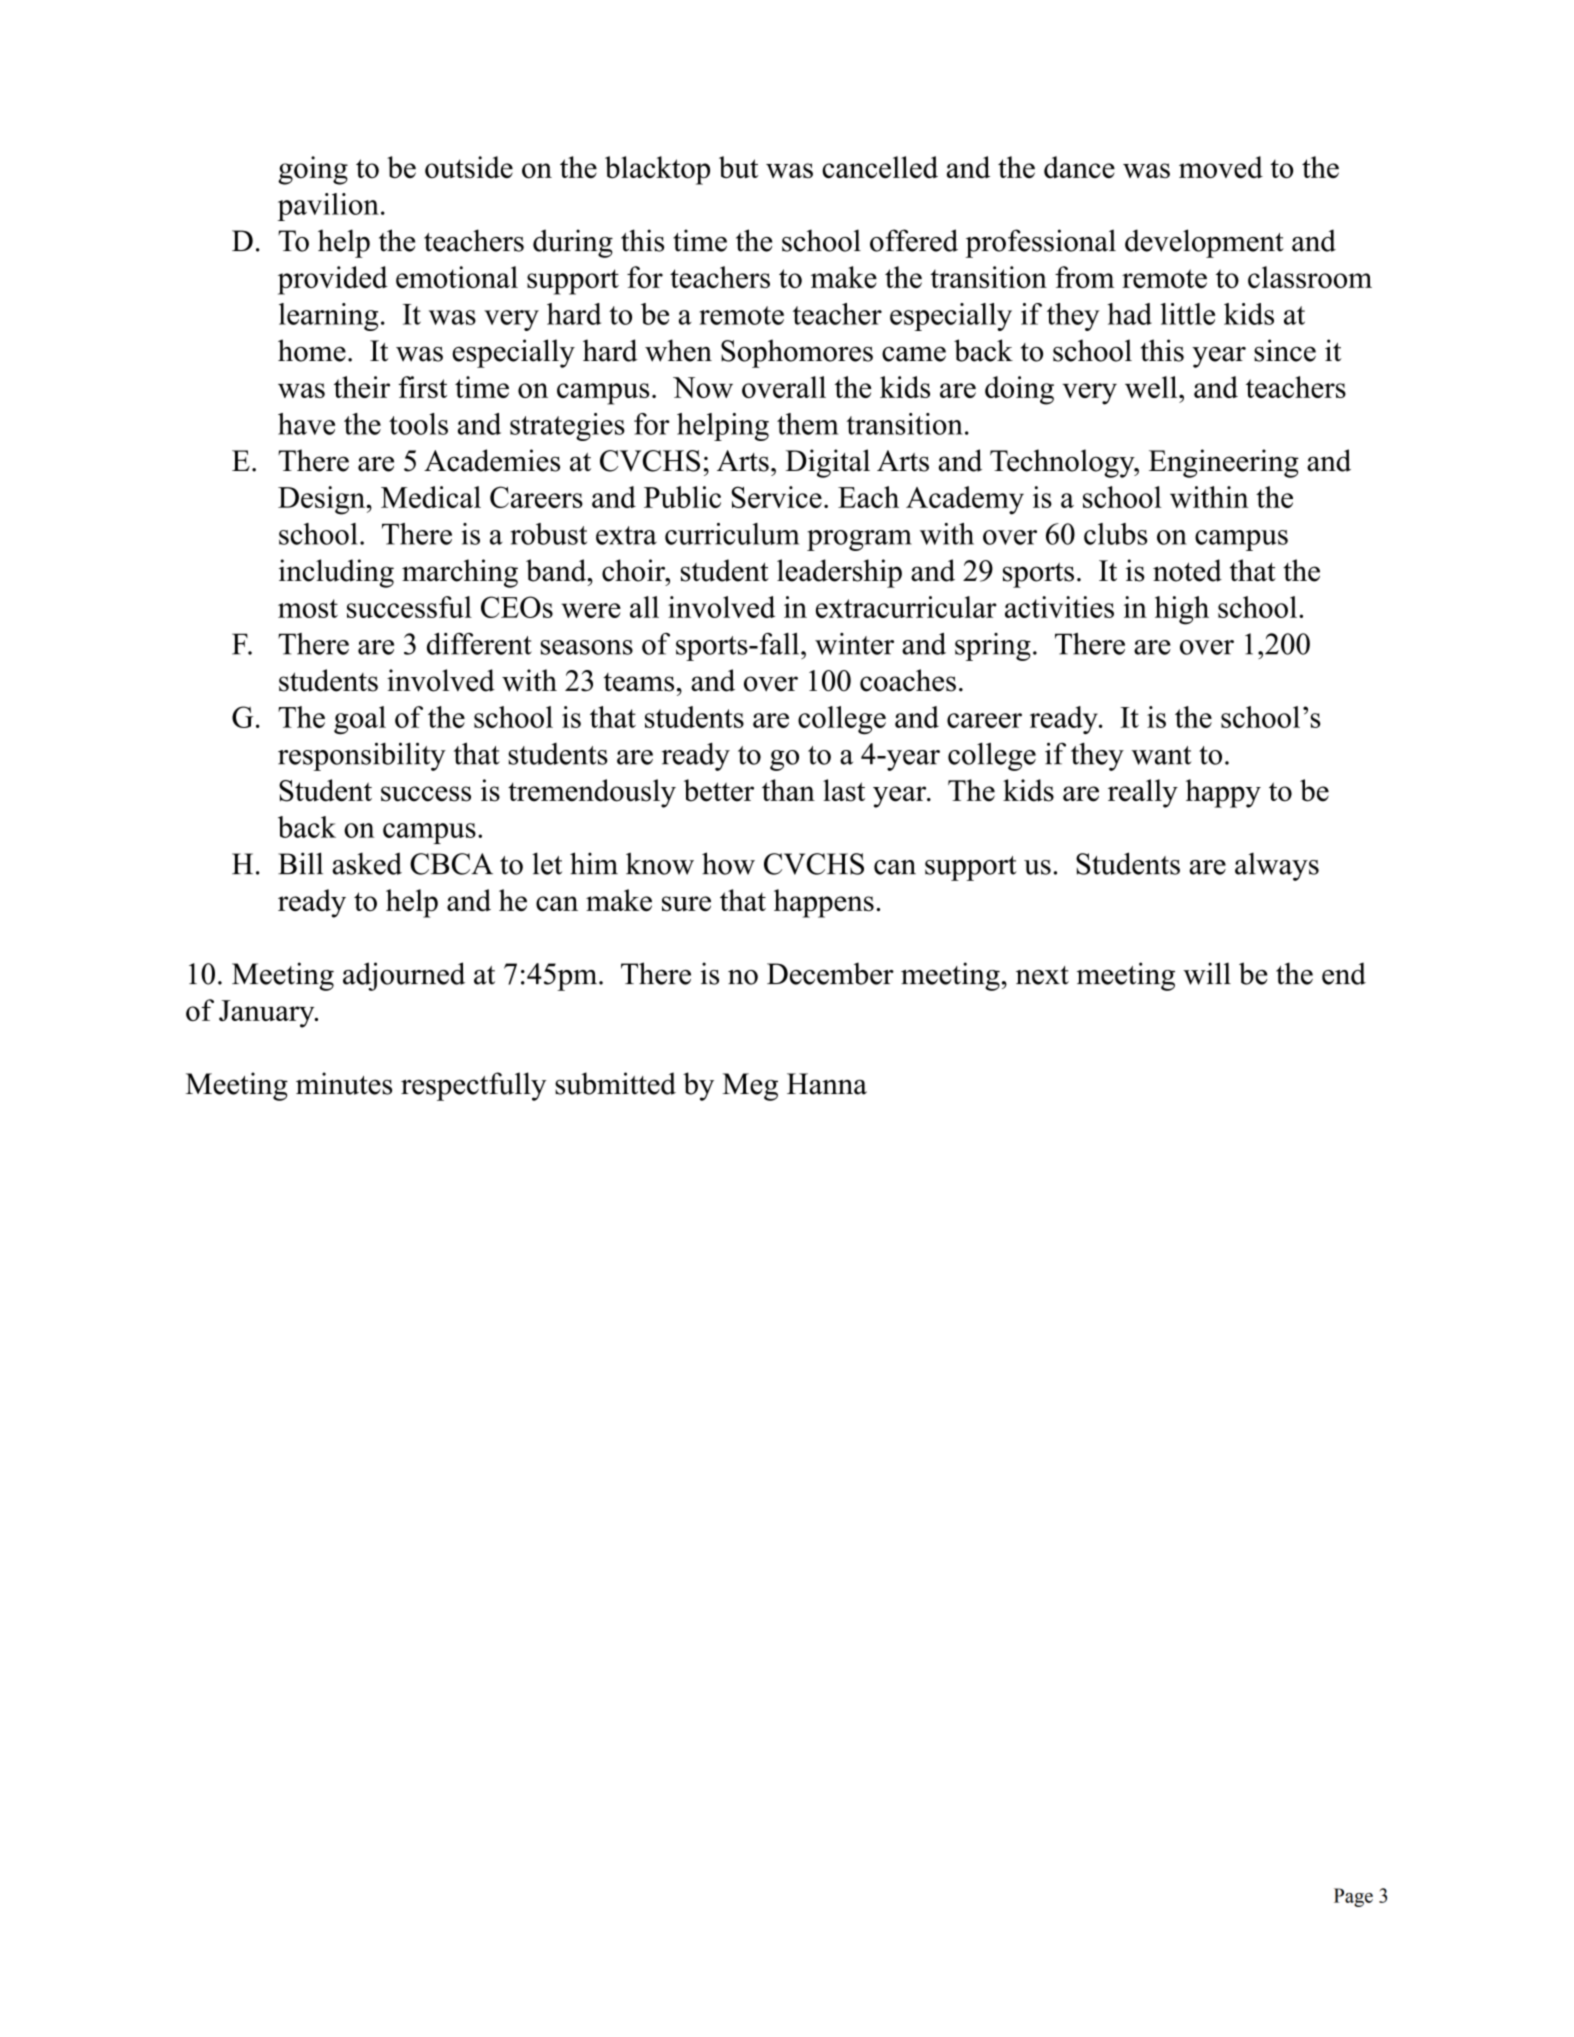 The width and height of the image is (1574, 2037). I want to click on happy, so click(1223, 793).
